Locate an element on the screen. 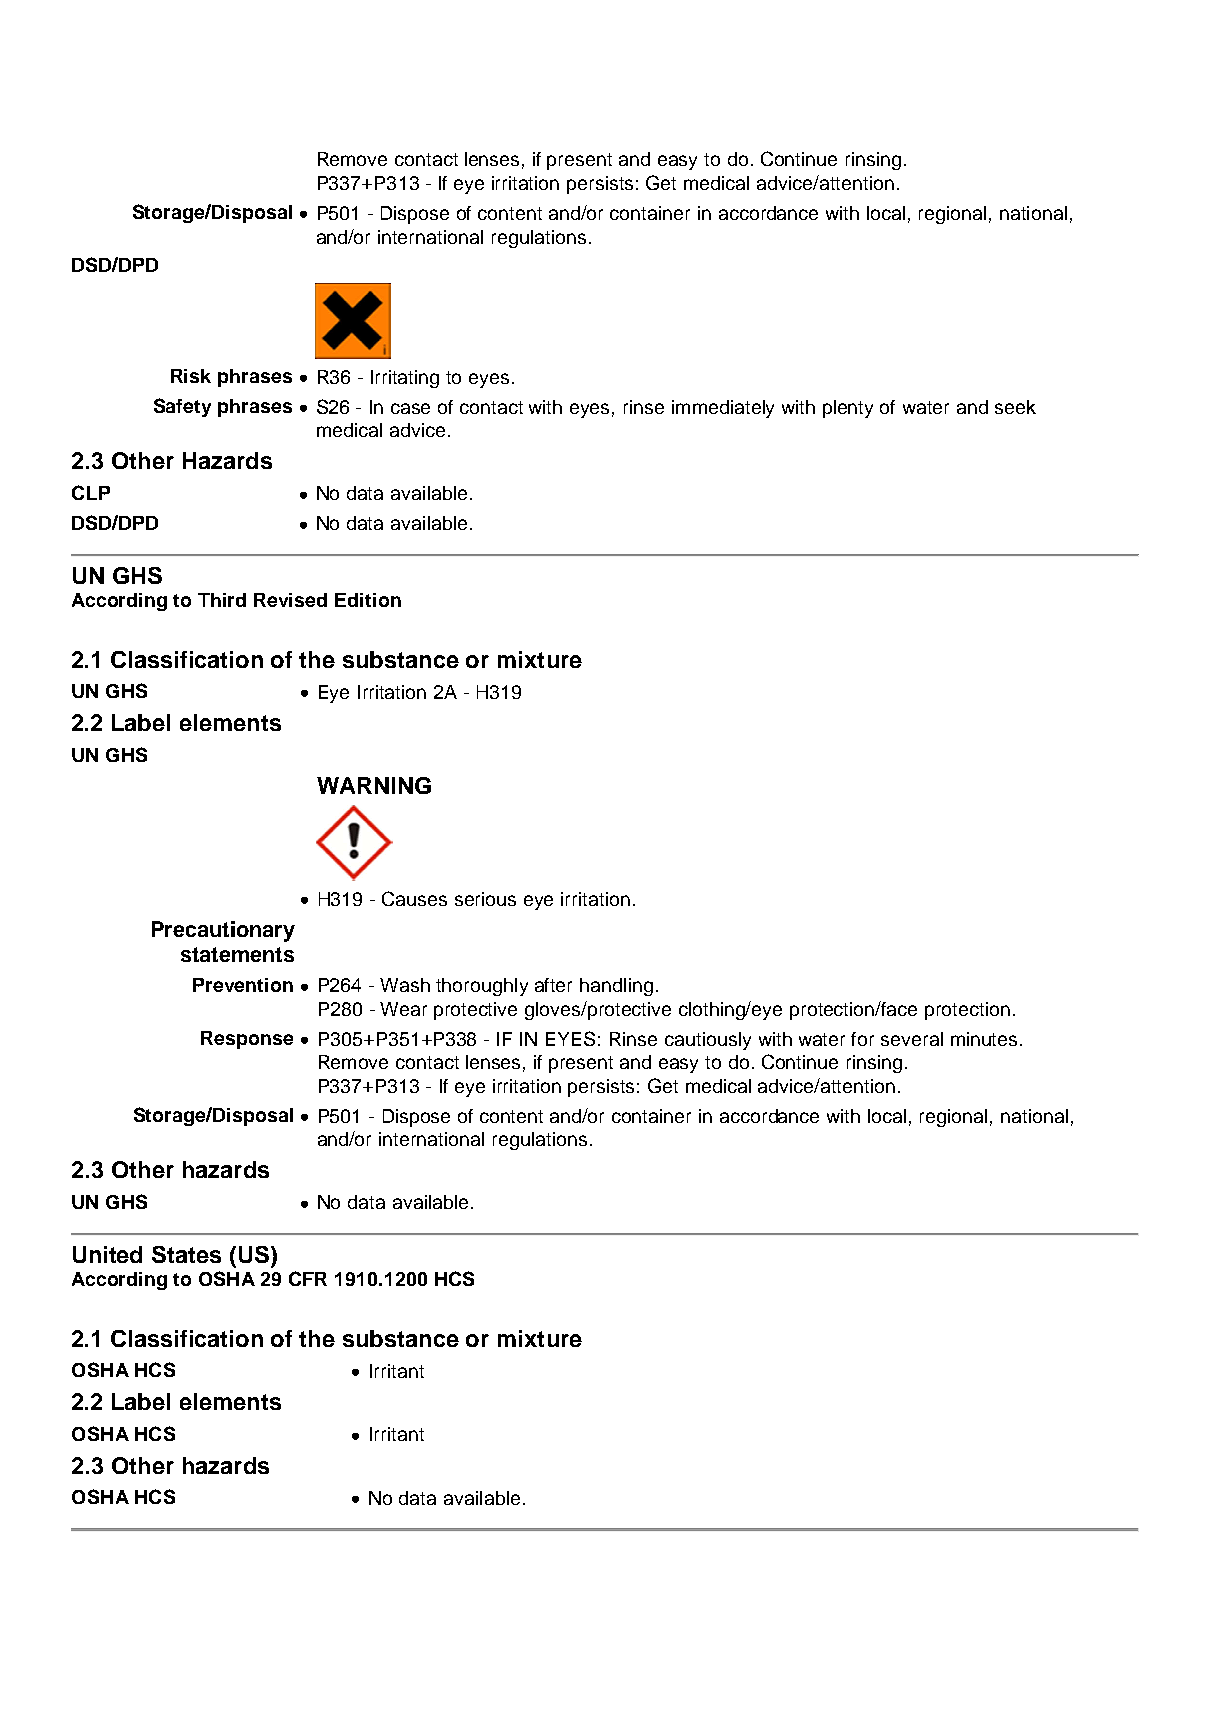  Safety is located at coordinates (182, 407).
